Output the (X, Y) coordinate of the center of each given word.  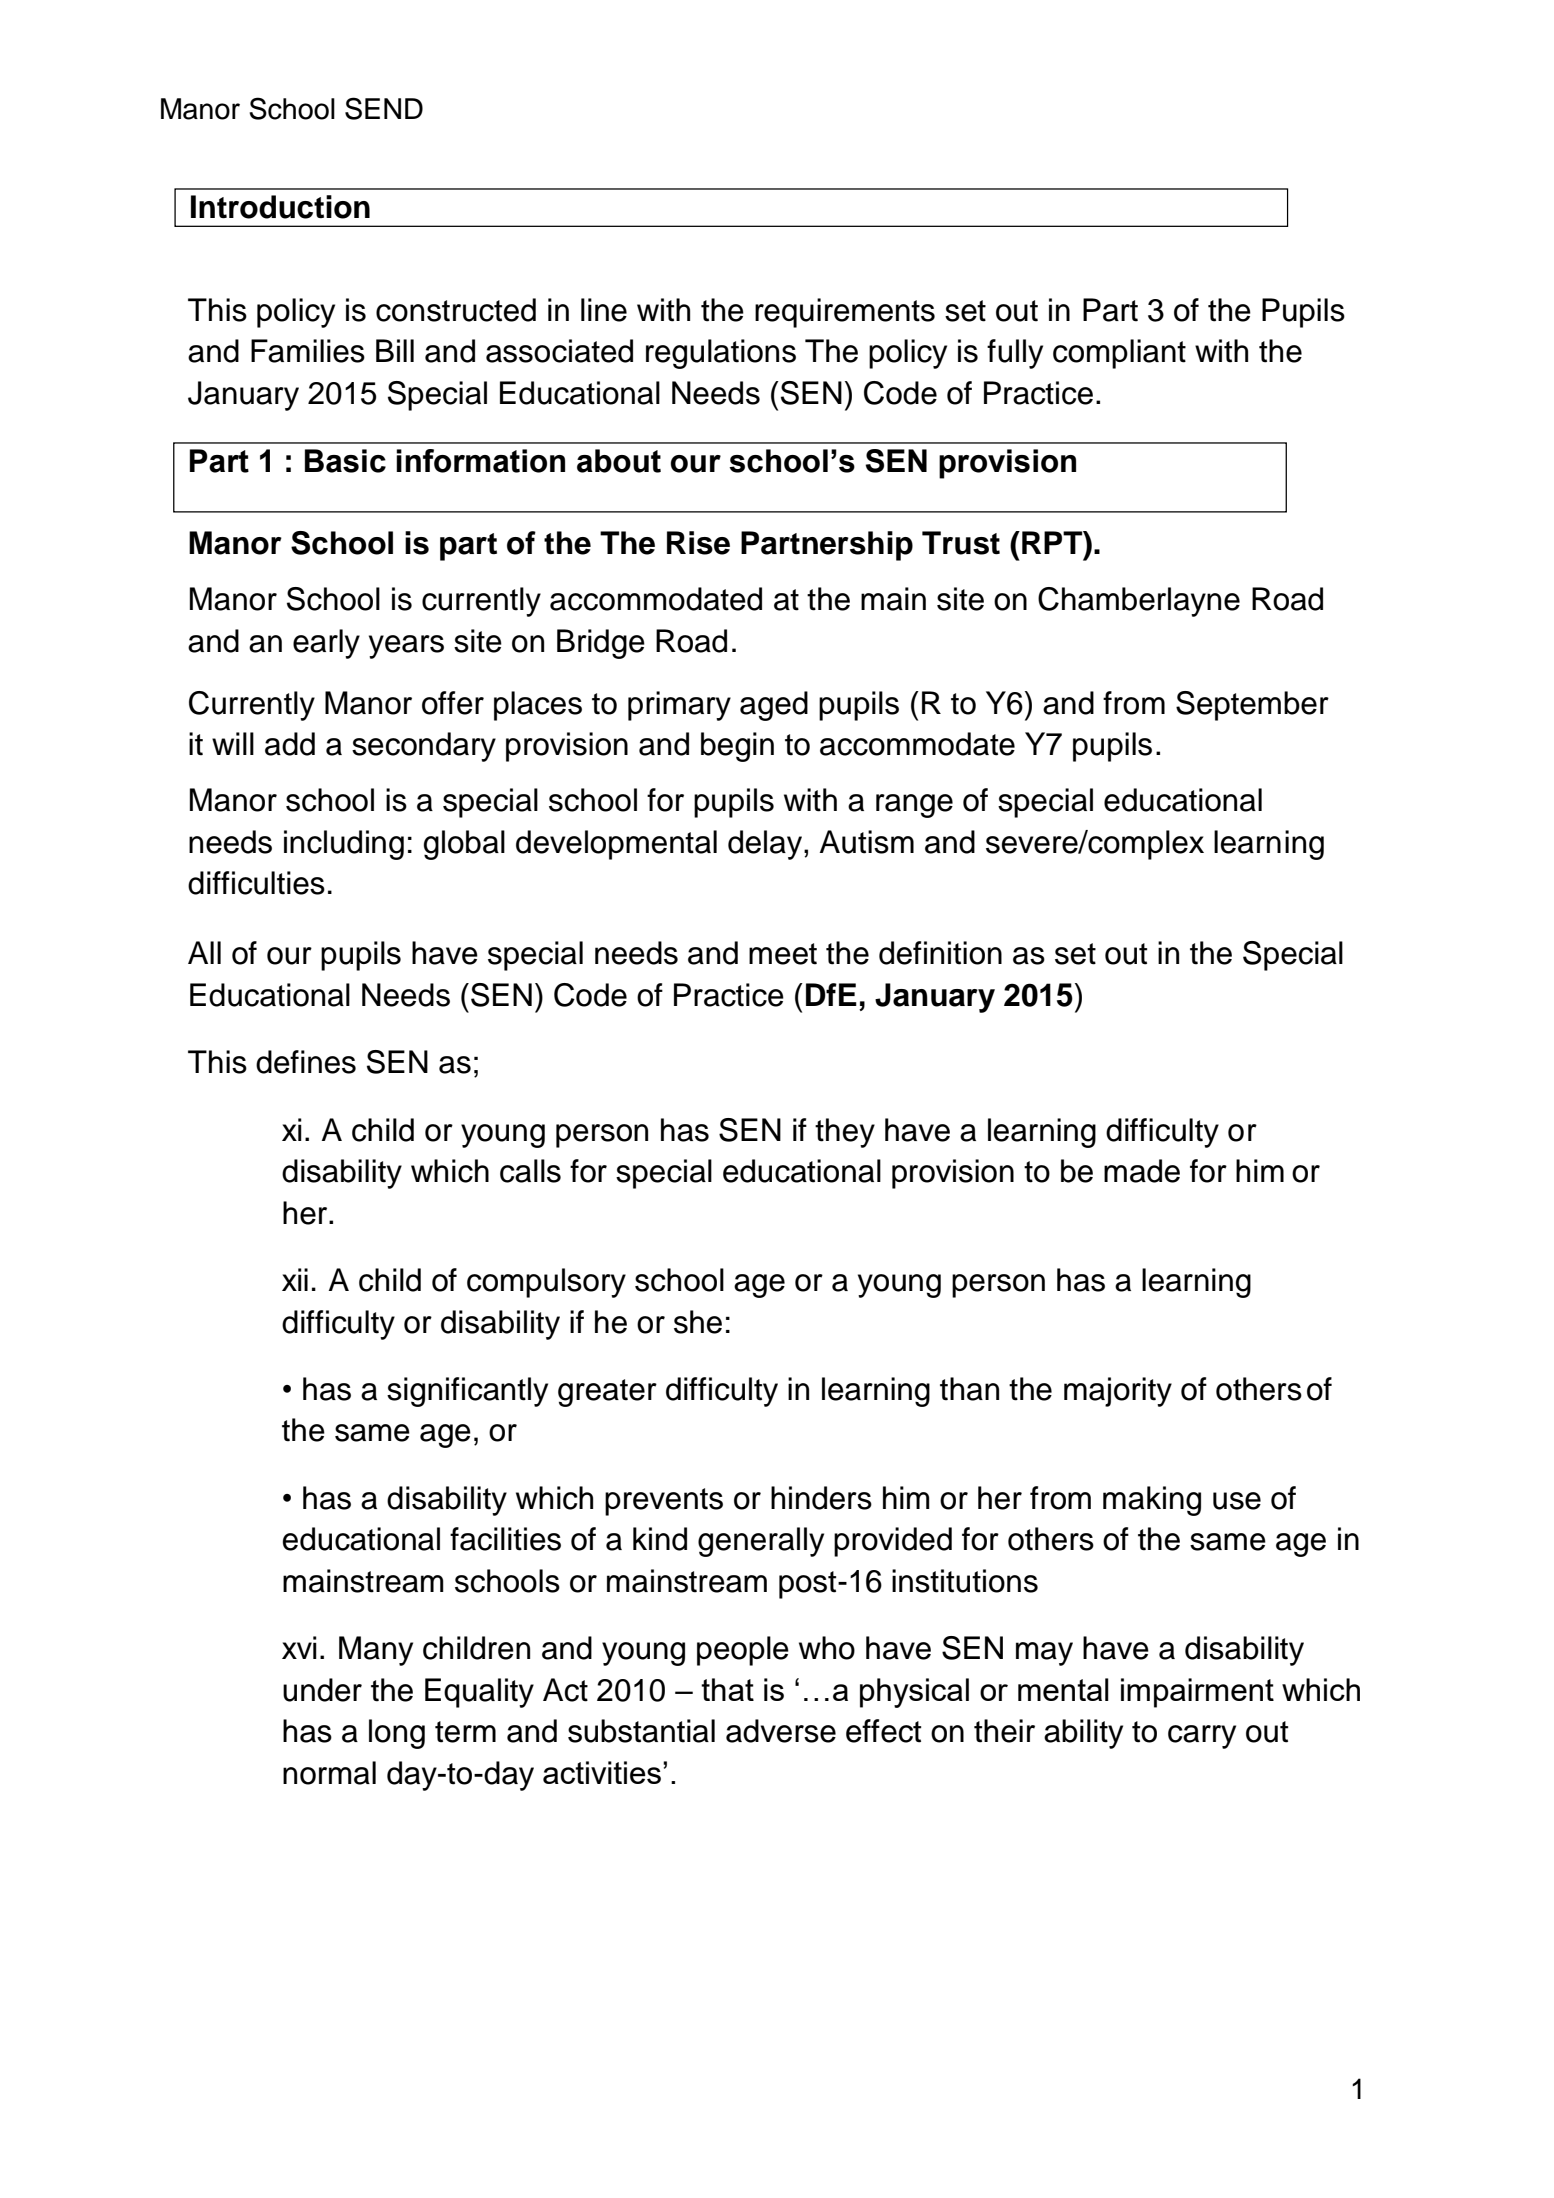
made (1142, 1171)
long (397, 1734)
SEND (384, 108)
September (1252, 706)
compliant (1119, 354)
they (845, 1133)
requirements (845, 313)
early (326, 644)
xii (295, 1279)
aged (774, 706)
